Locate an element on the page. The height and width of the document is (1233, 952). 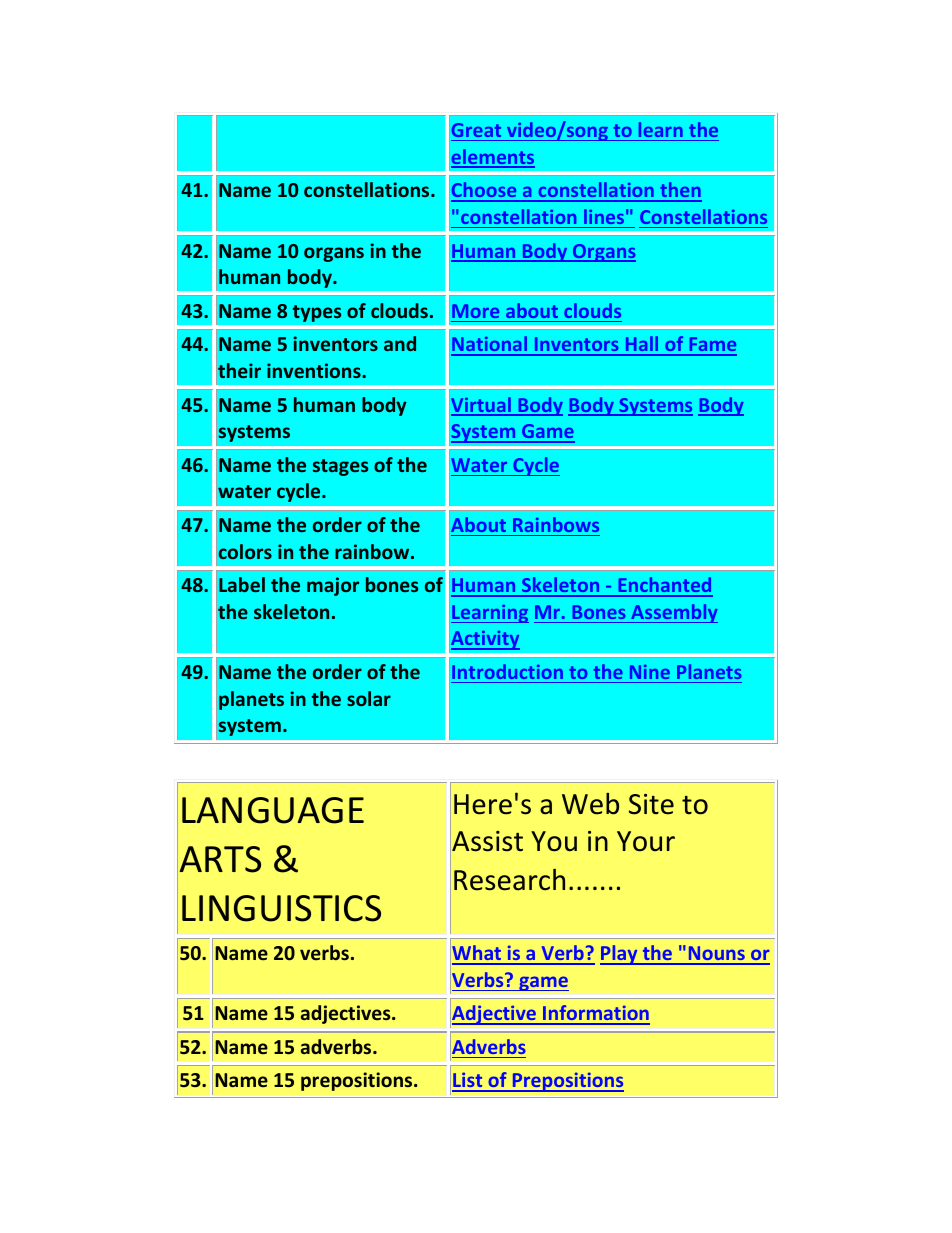
List is located at coordinates (468, 1081).
